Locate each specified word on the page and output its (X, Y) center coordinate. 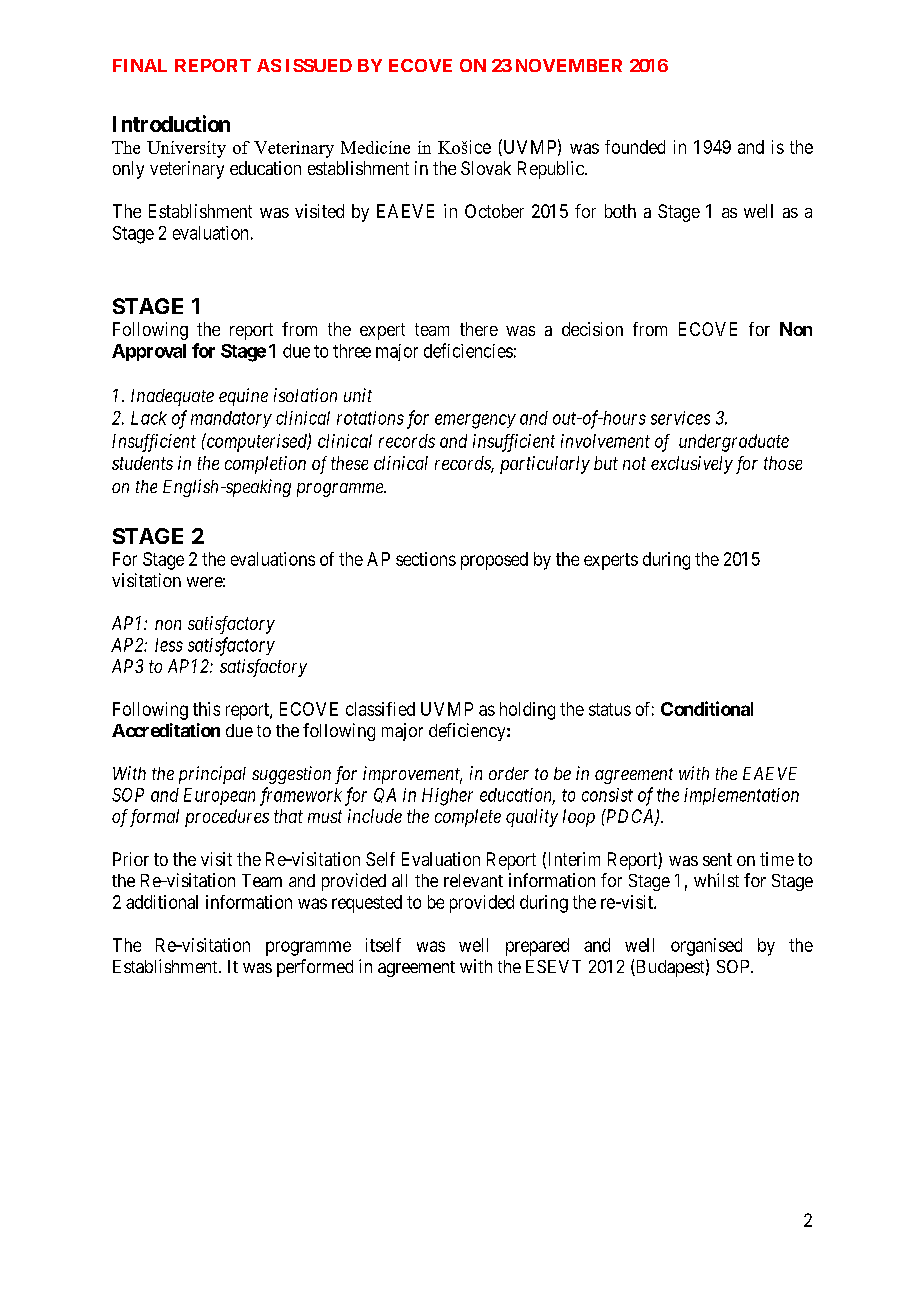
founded (635, 147)
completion (265, 465)
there (479, 329)
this (206, 709)
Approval (149, 352)
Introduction (171, 123)
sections (426, 559)
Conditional (707, 708)
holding (527, 711)
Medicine (375, 147)
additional (162, 902)
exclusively (692, 465)
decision (592, 329)
